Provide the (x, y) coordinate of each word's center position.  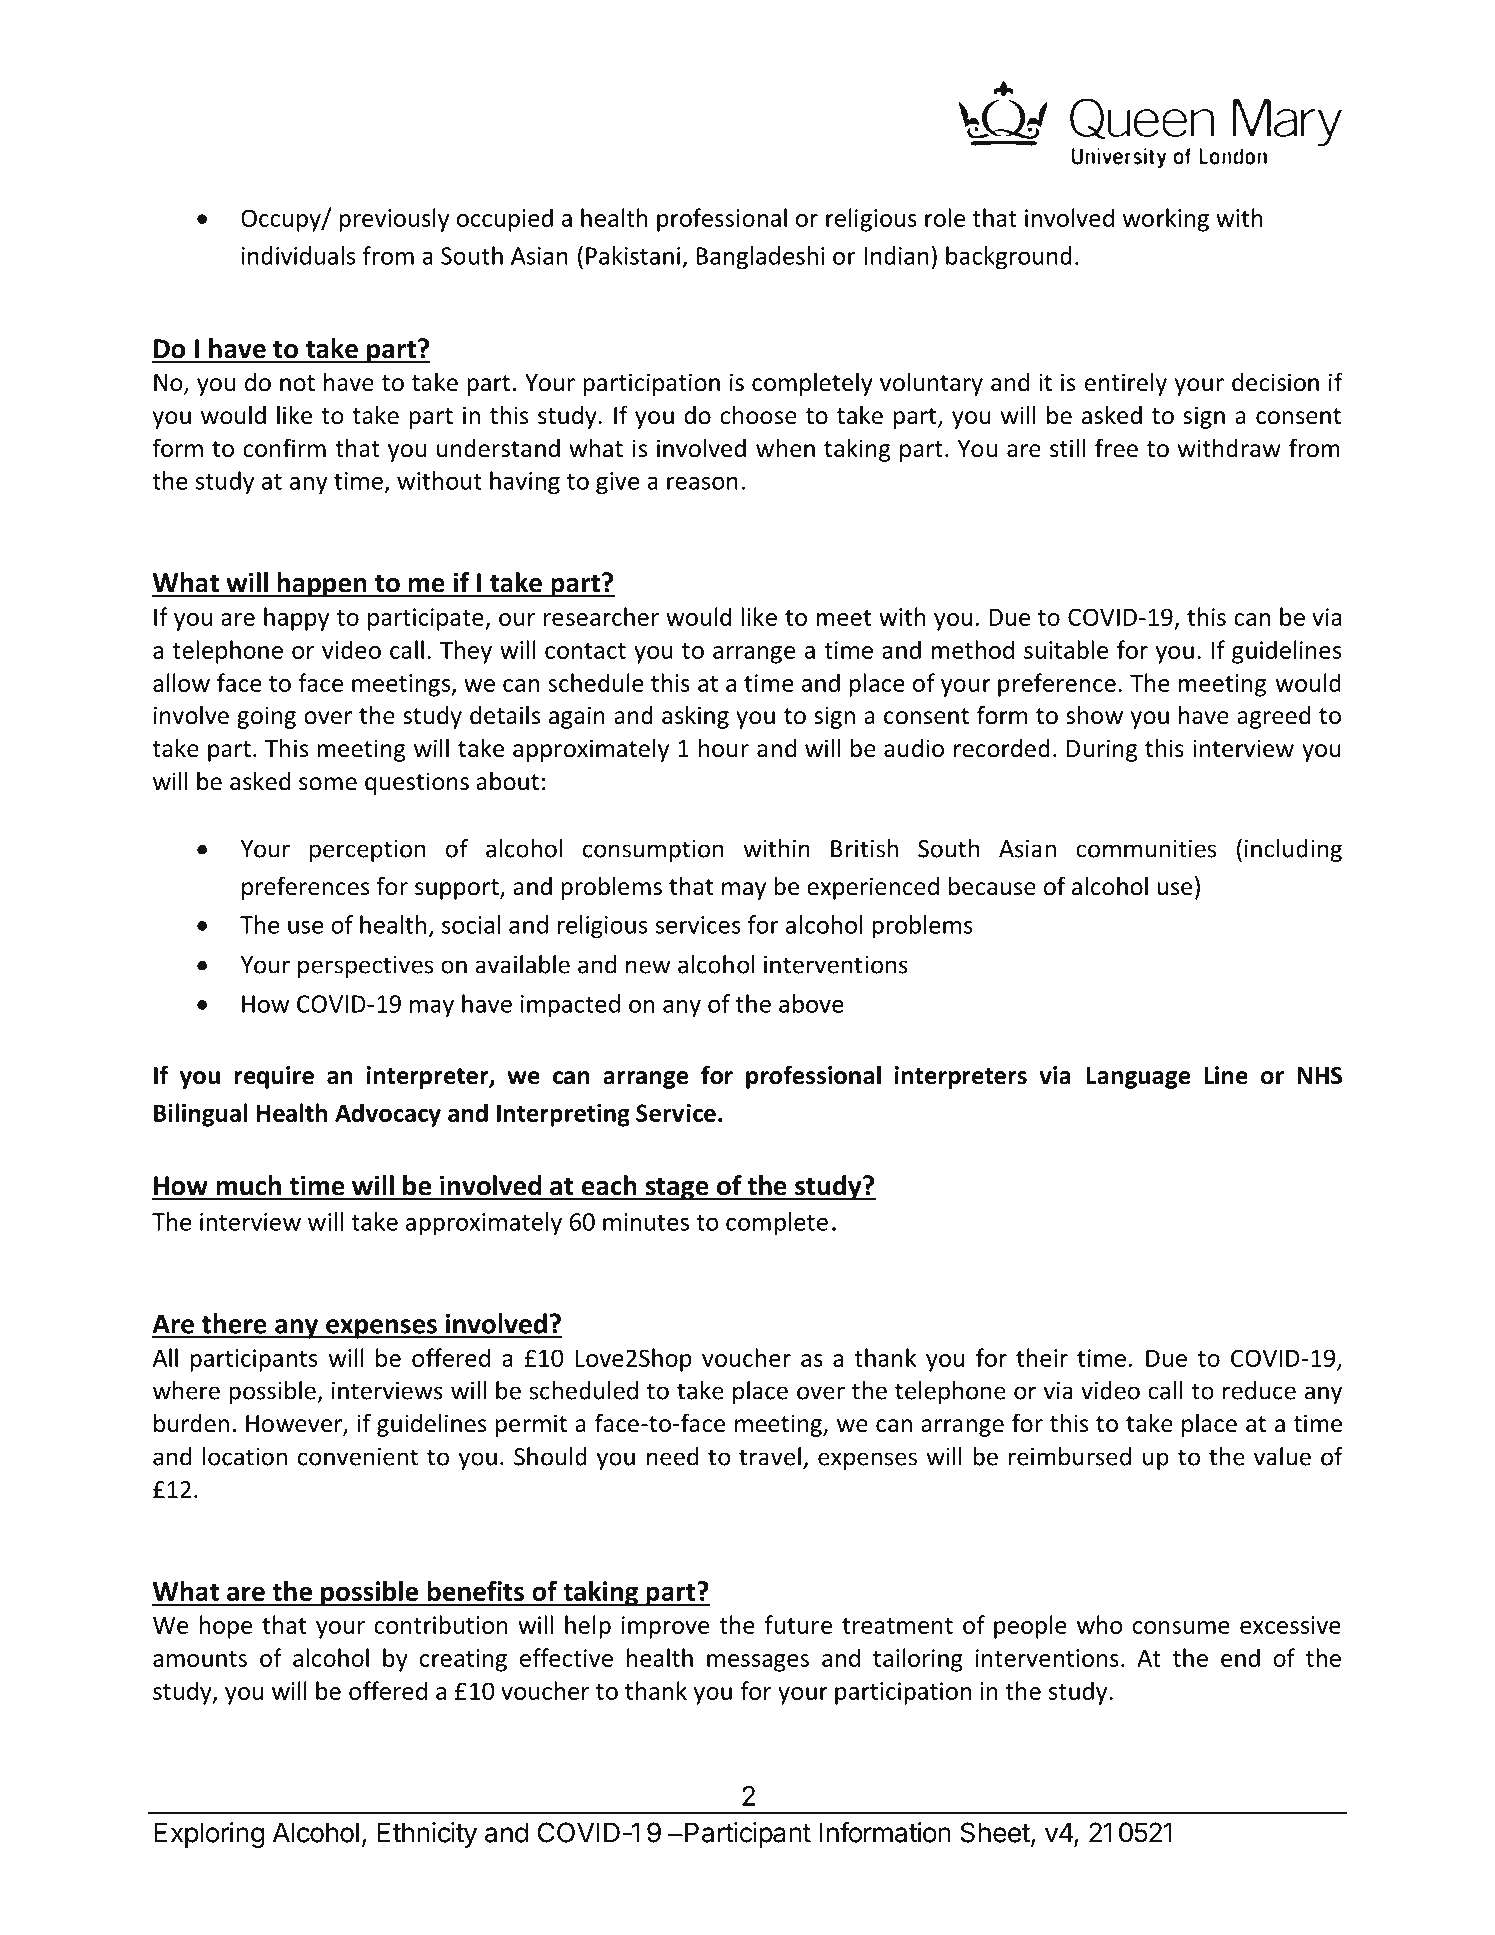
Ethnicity (427, 1835)
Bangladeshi (760, 258)
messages (758, 1663)
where (186, 1390)
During (1102, 750)
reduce (1259, 1390)
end (1240, 1657)
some (328, 784)
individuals (298, 255)
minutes (646, 1222)
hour (724, 748)
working (1166, 220)
